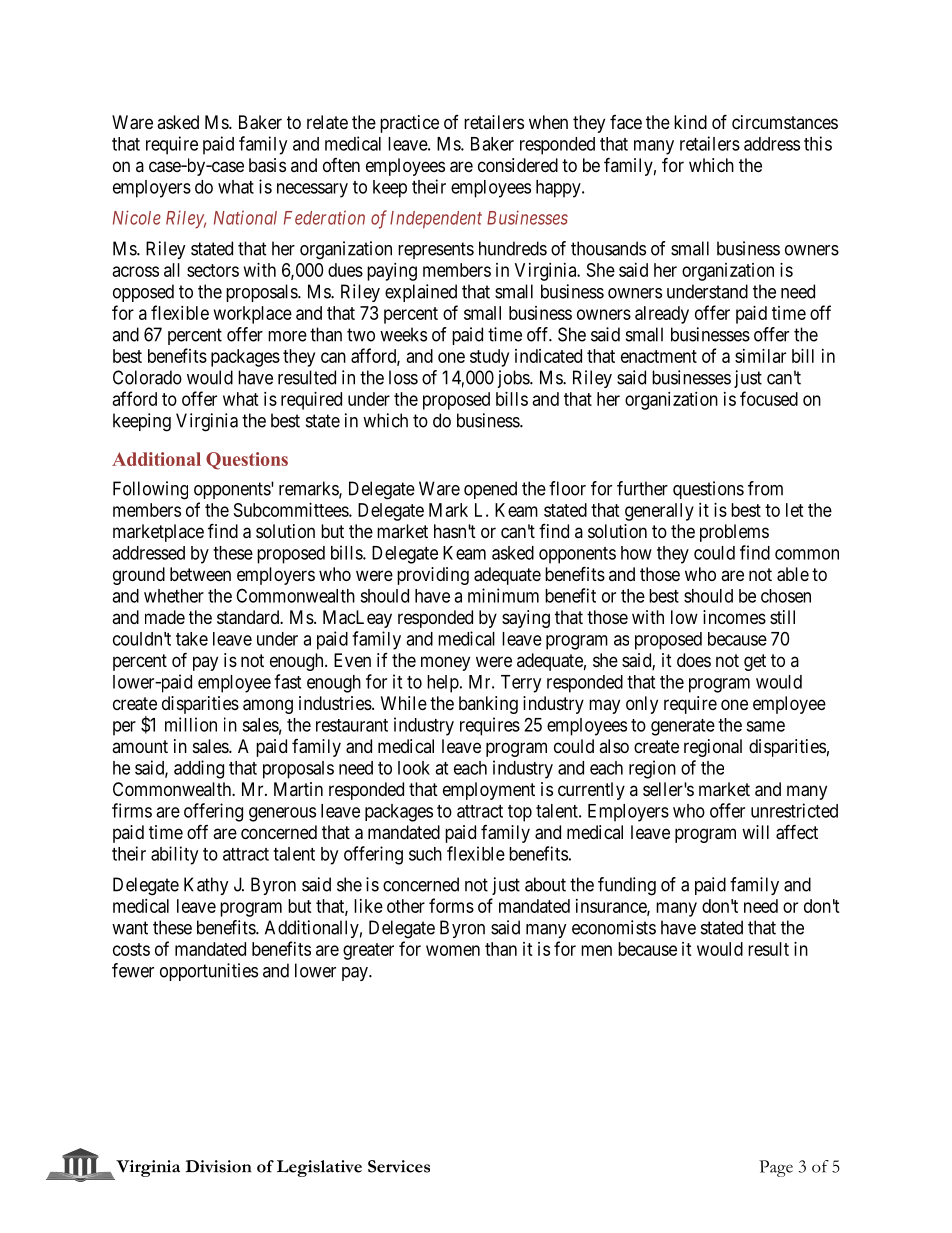  What do you see at coordinates (399, 1166) in the screenshot?
I see `Services` at bounding box center [399, 1166].
